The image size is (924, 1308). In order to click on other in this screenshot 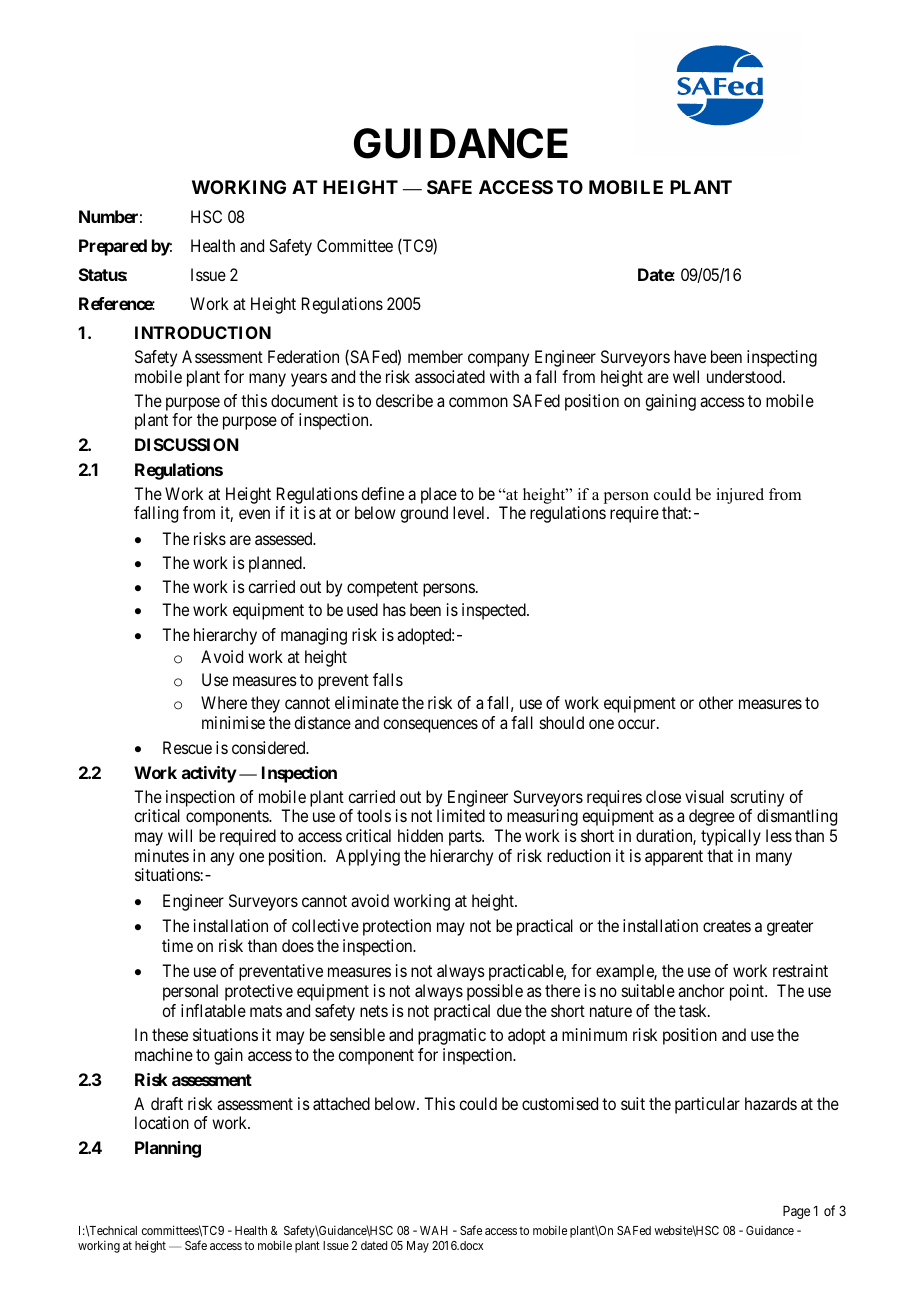, I will do `click(716, 702)`.
